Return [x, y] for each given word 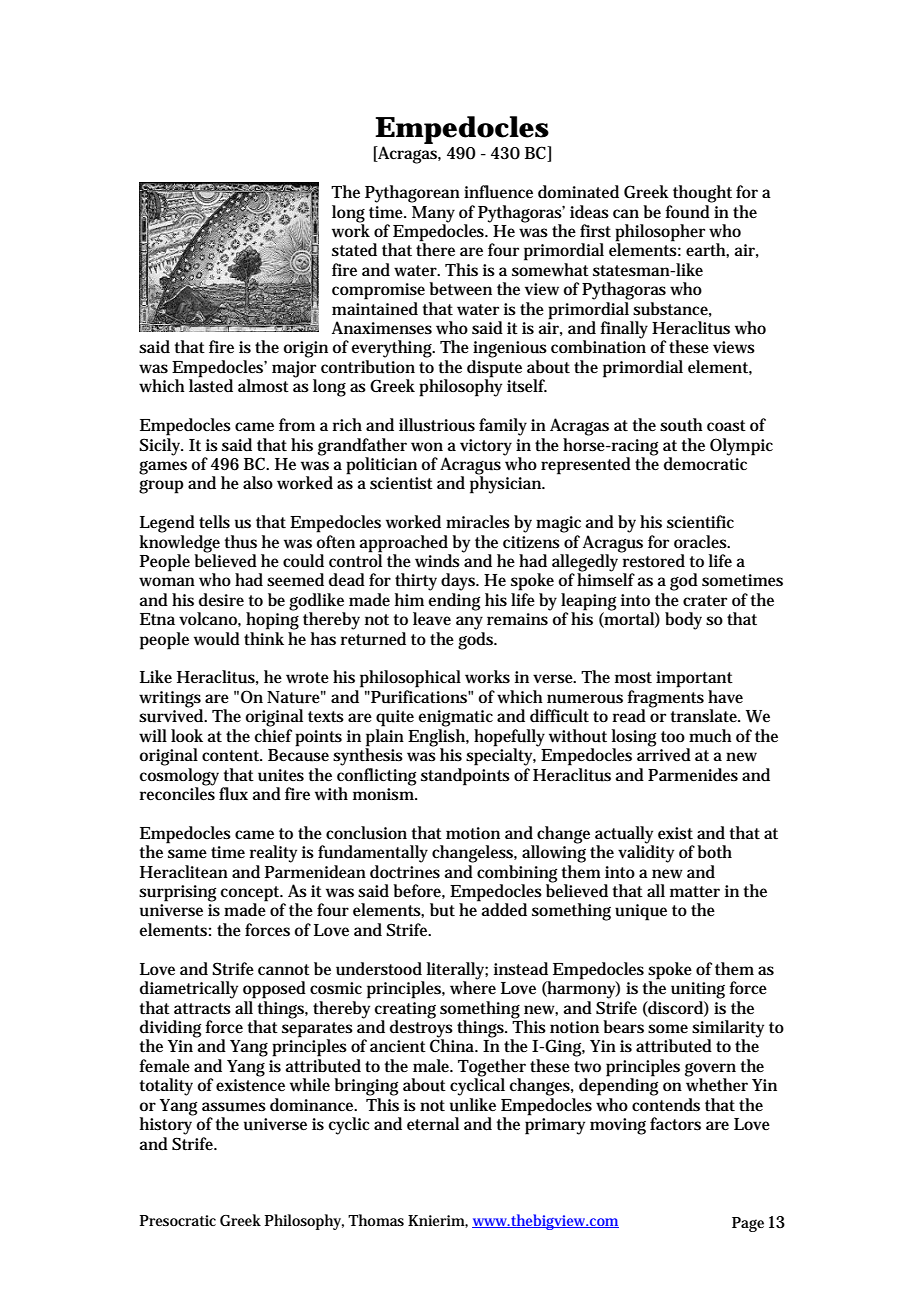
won [427, 446]
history [167, 1125]
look [187, 735]
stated [354, 250]
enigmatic [455, 718]
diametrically [189, 990]
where [473, 986]
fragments [665, 700]
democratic [705, 463]
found [687, 212]
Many [433, 214]
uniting [698, 990]
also [258, 483]
